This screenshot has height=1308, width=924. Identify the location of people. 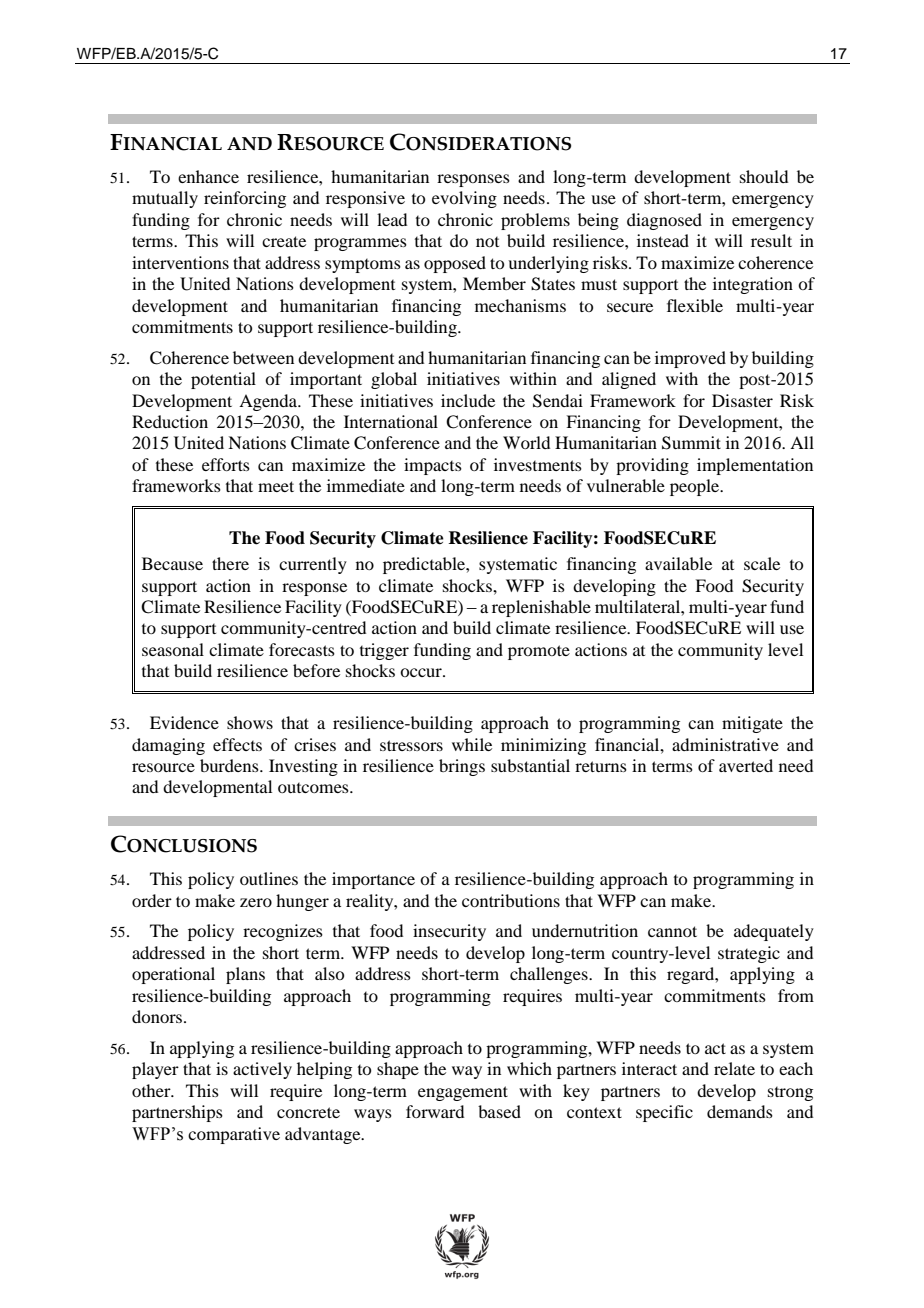
(696, 487).
